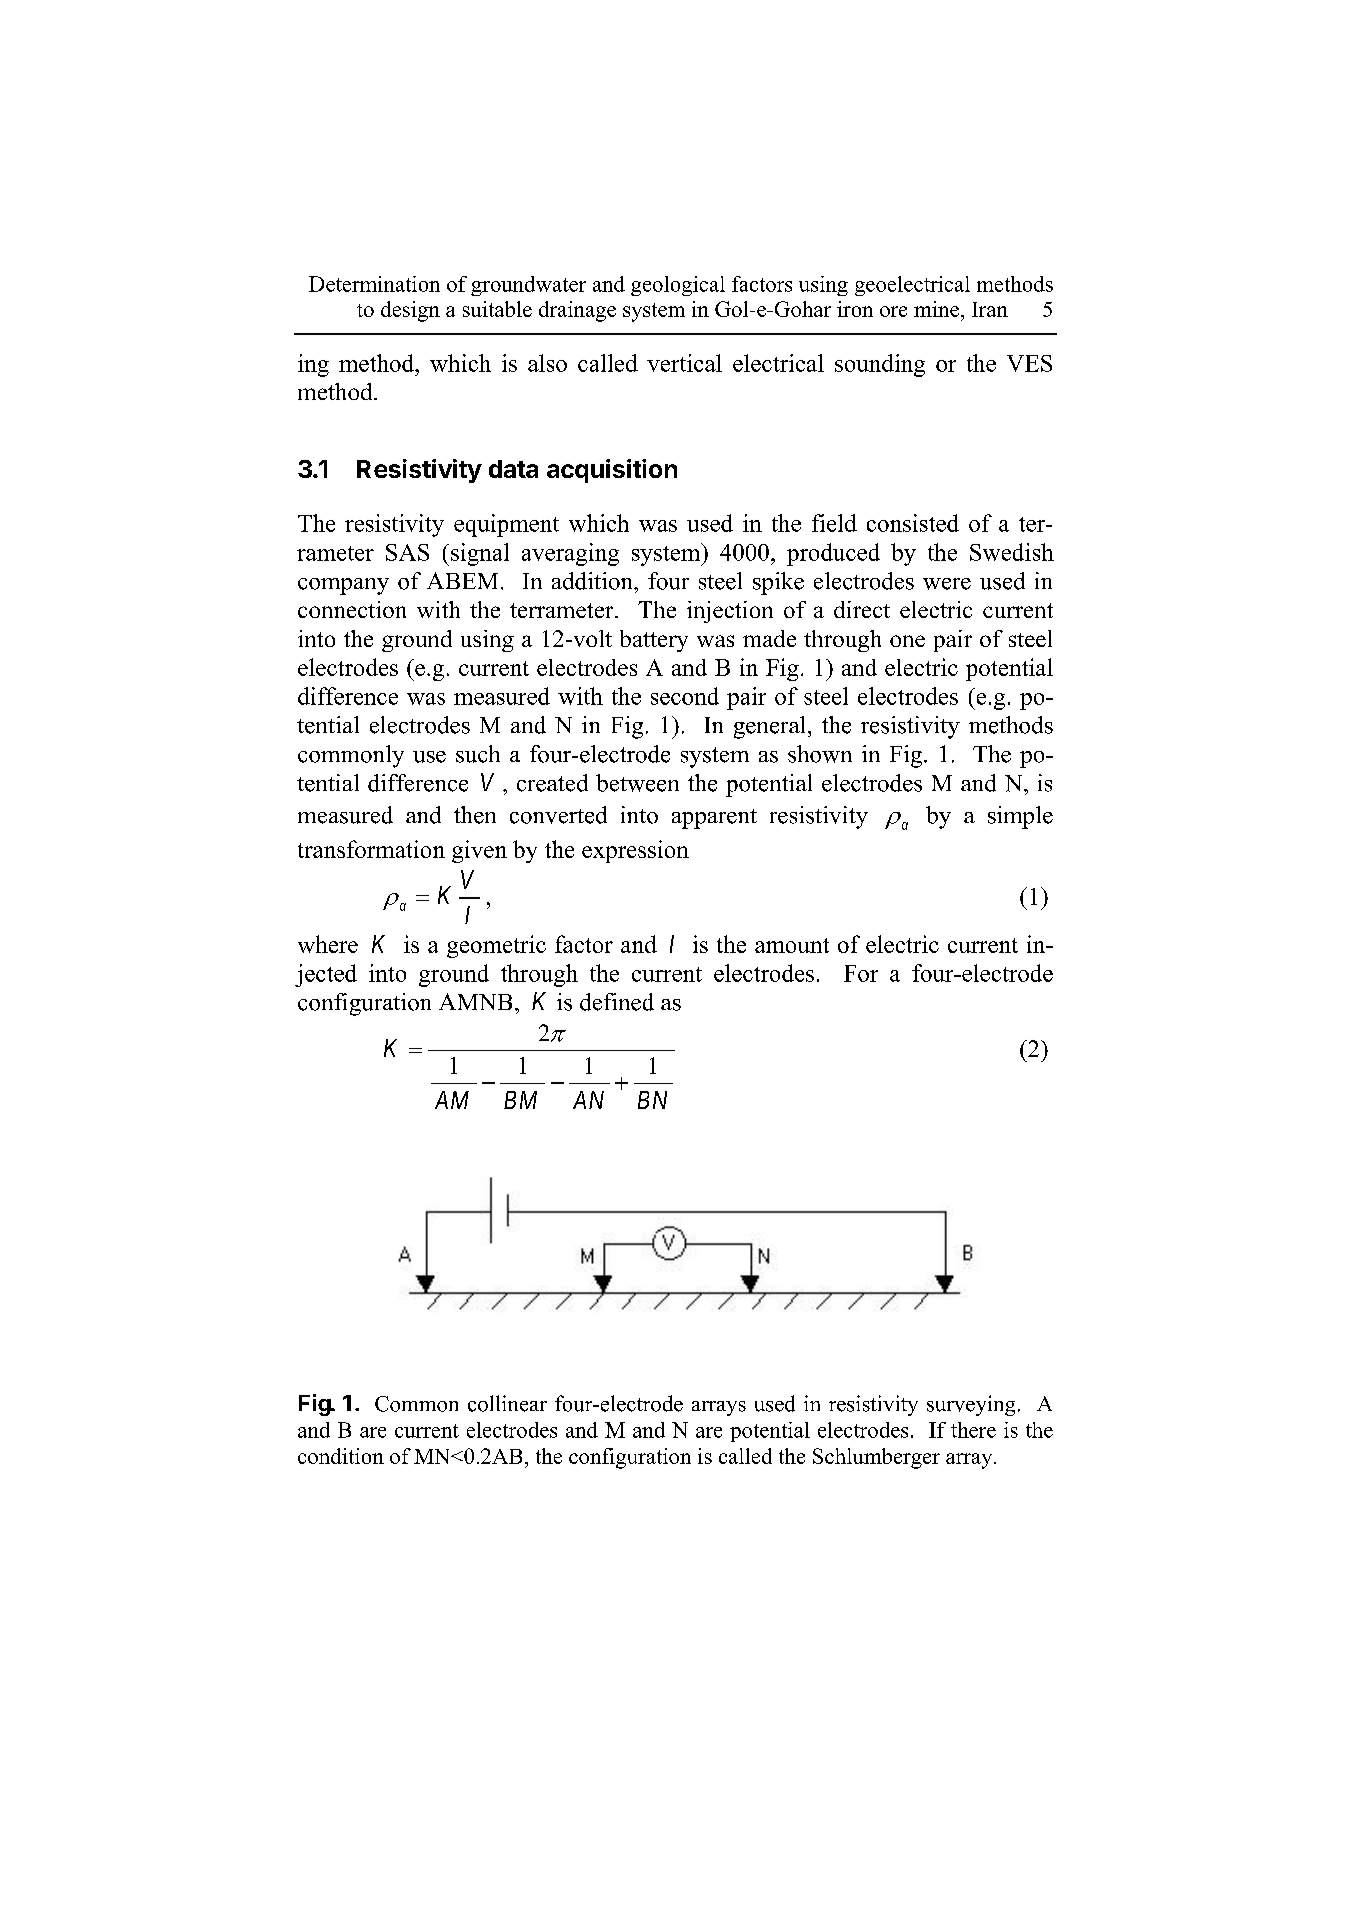 This screenshot has width=1357, height=1919. What do you see at coordinates (792, 945) in the screenshot?
I see `amount` at bounding box center [792, 945].
